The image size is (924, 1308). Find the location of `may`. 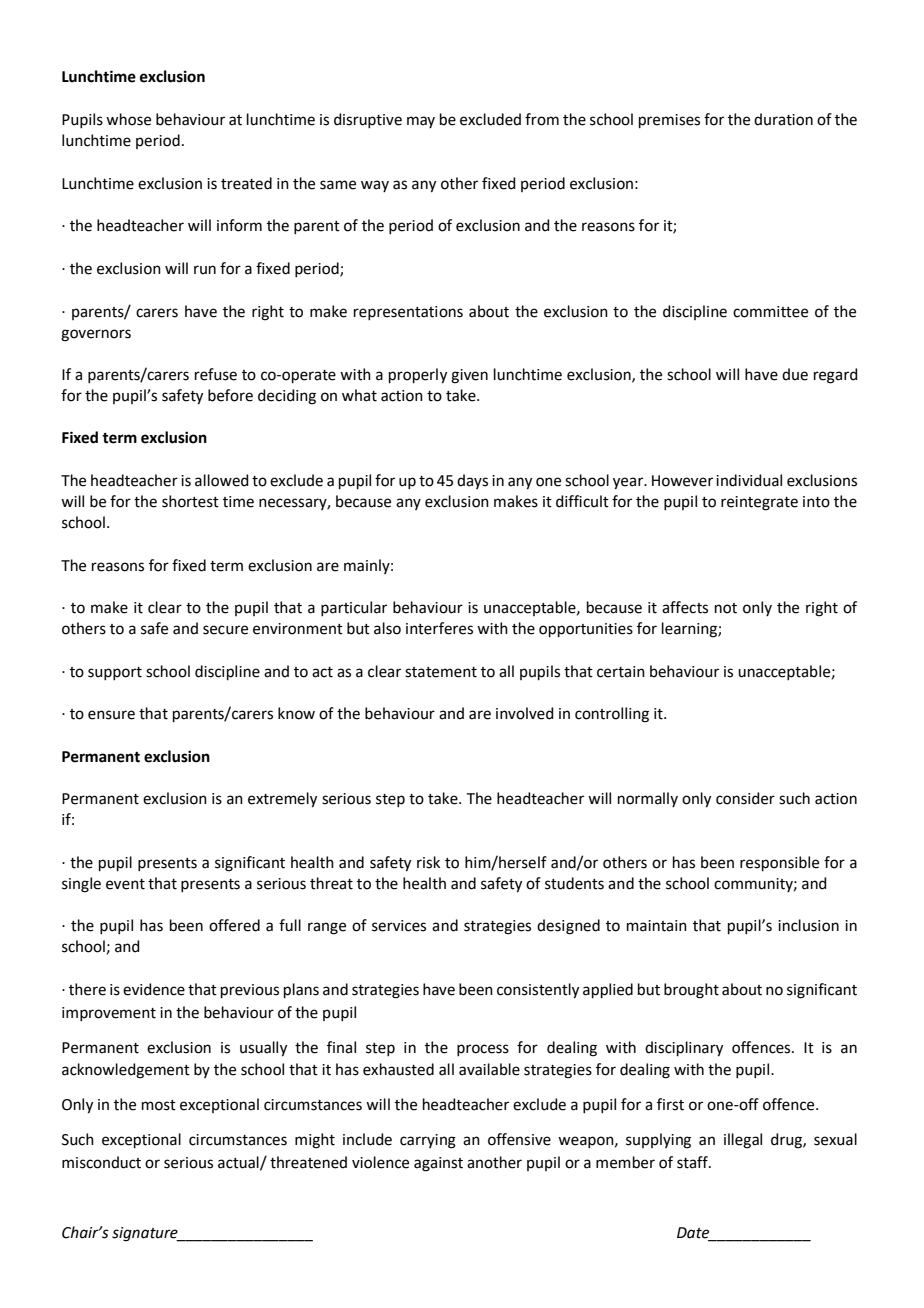

may is located at coordinates (421, 122).
